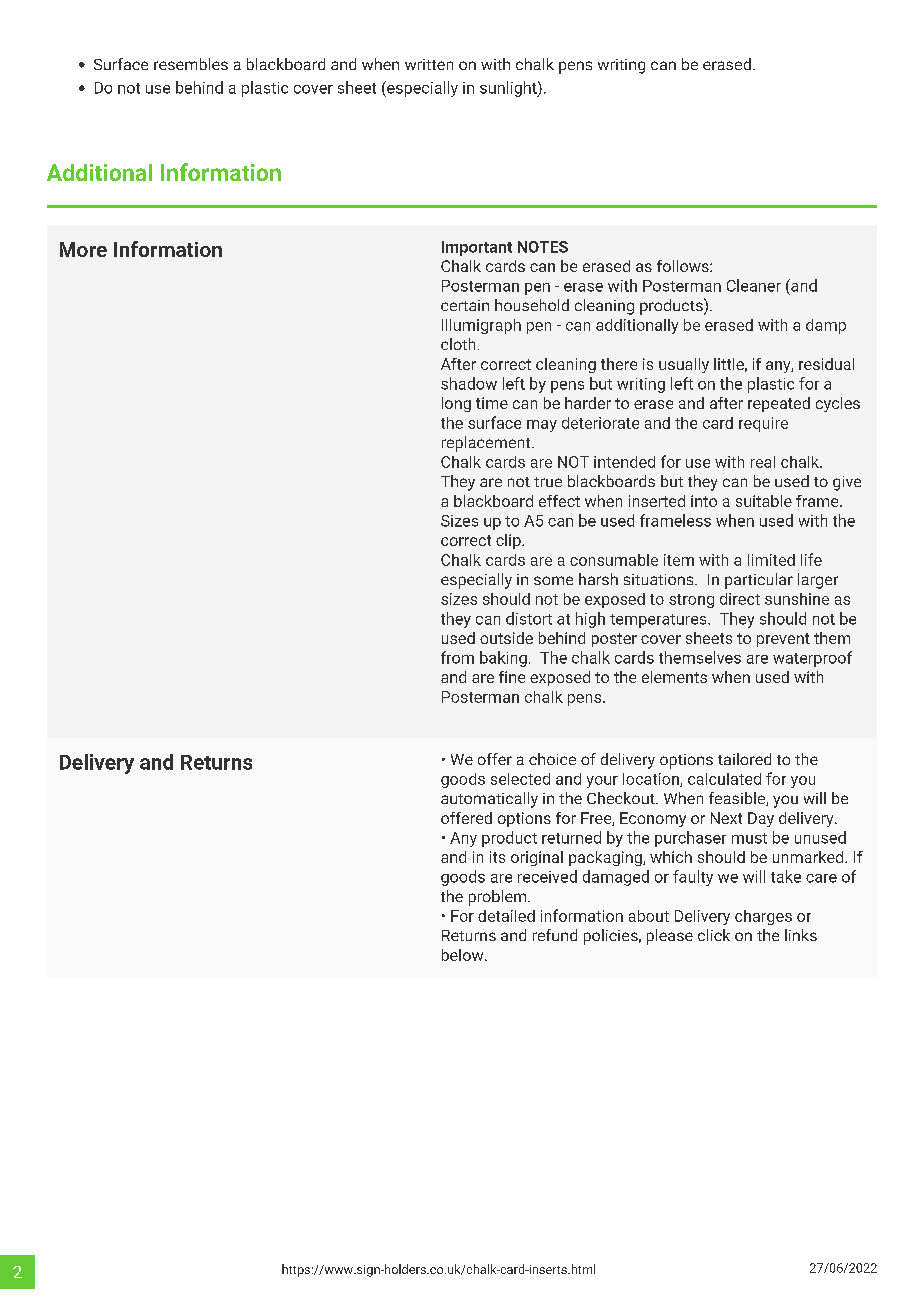  What do you see at coordinates (429, 64) in the document?
I see `written` at bounding box center [429, 64].
